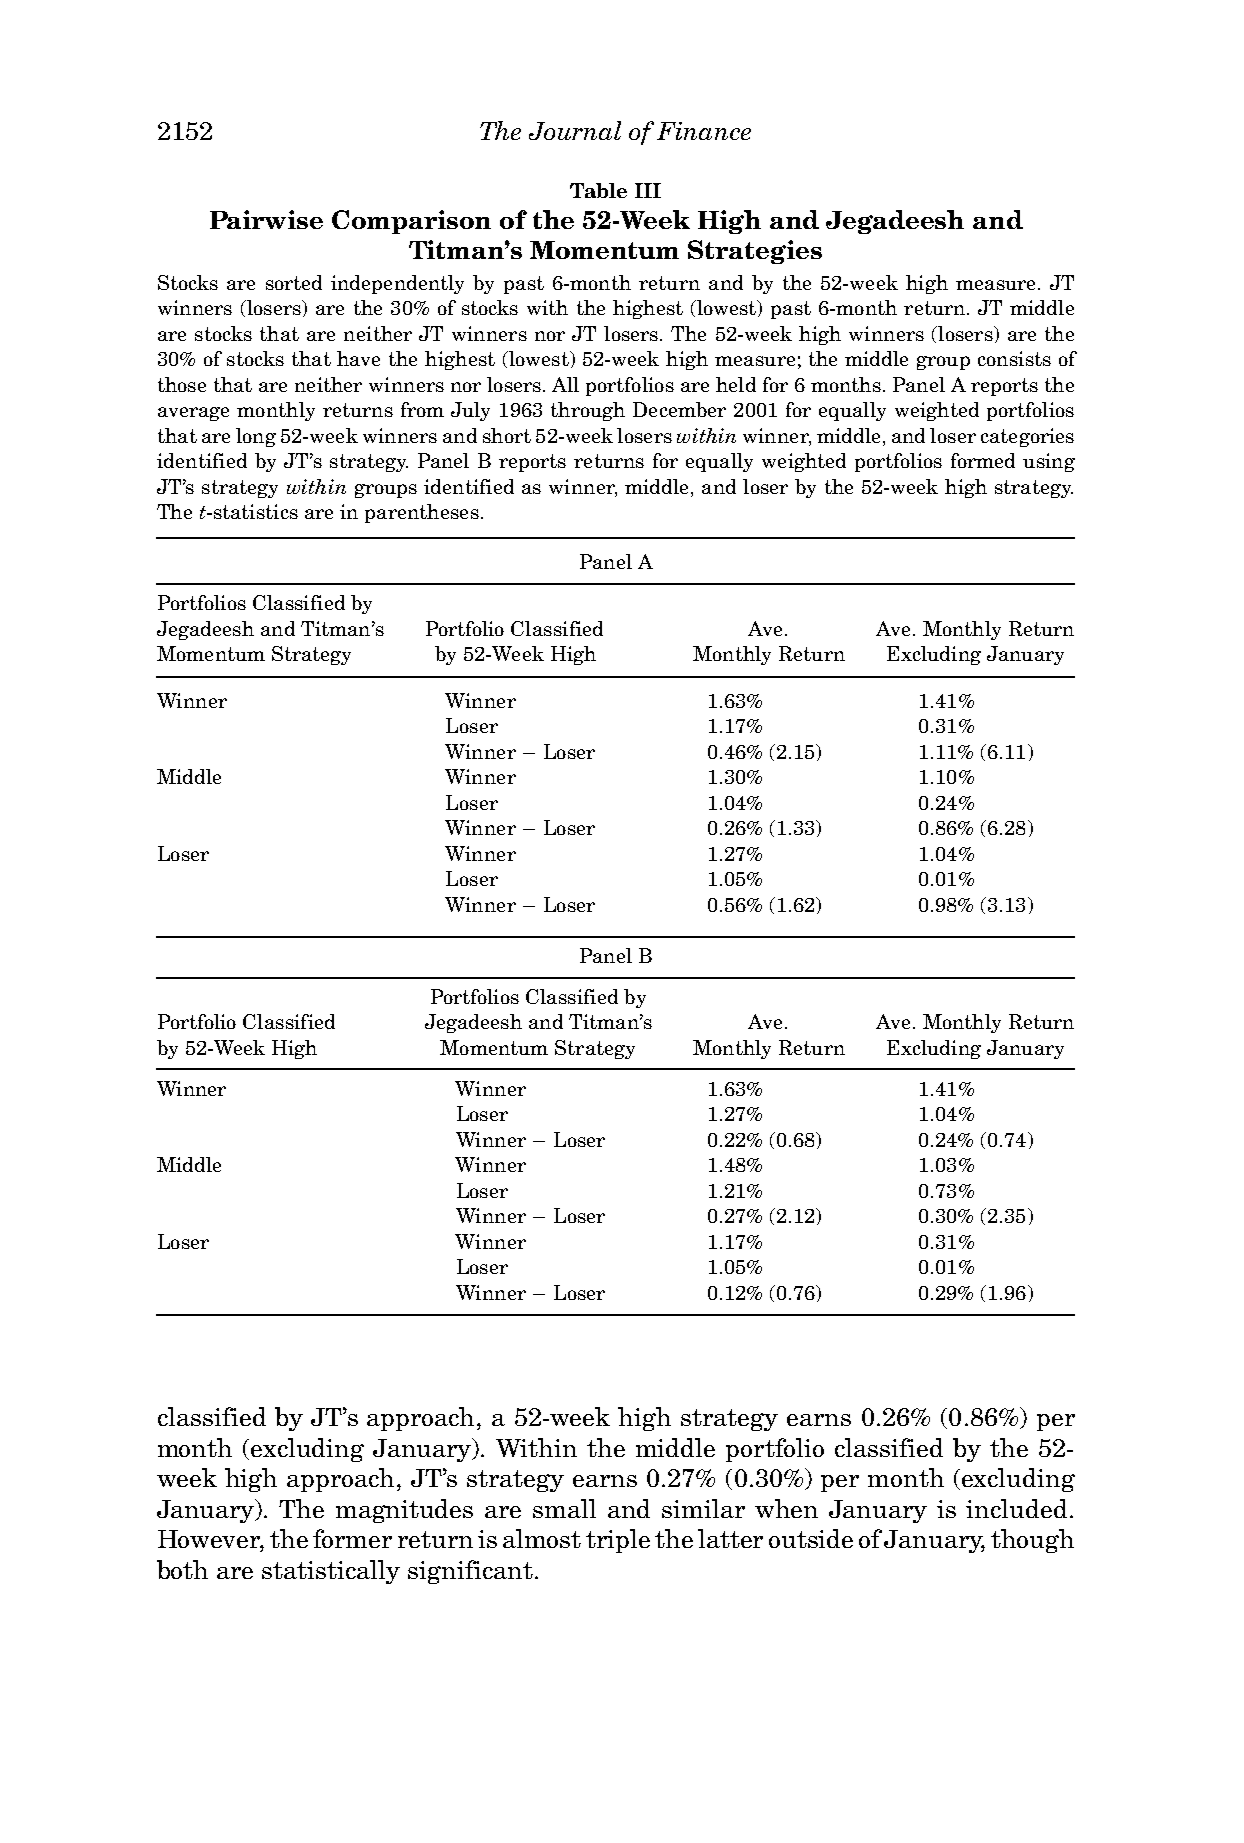 Image resolution: width=1244 pixels, height=1843 pixels. Describe the element at coordinates (422, 513) in the screenshot. I see `parentheses` at that location.
